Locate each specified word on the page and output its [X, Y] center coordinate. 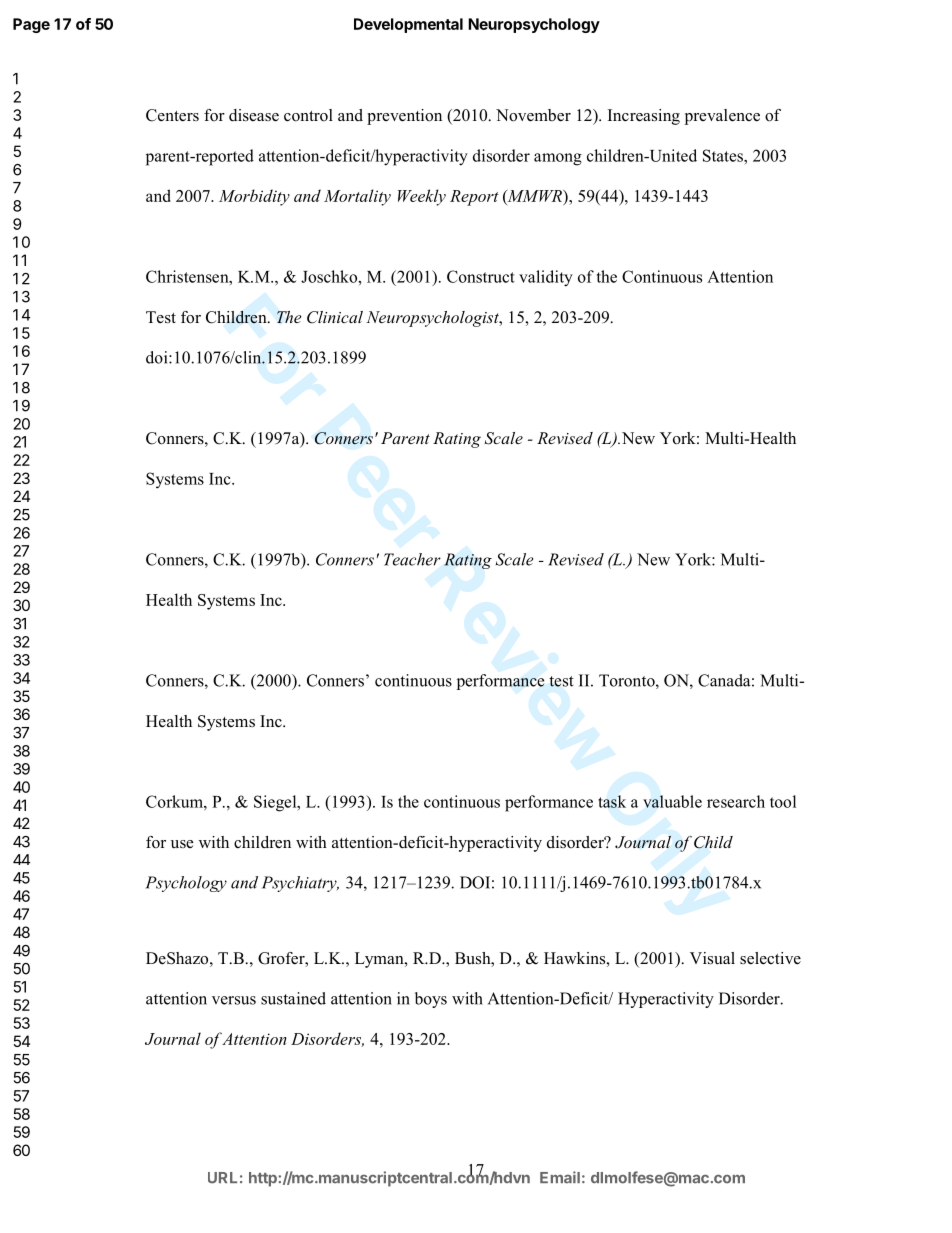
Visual [712, 958]
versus [234, 1000]
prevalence [722, 117]
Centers [172, 115]
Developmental [408, 25]
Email [560, 1177]
